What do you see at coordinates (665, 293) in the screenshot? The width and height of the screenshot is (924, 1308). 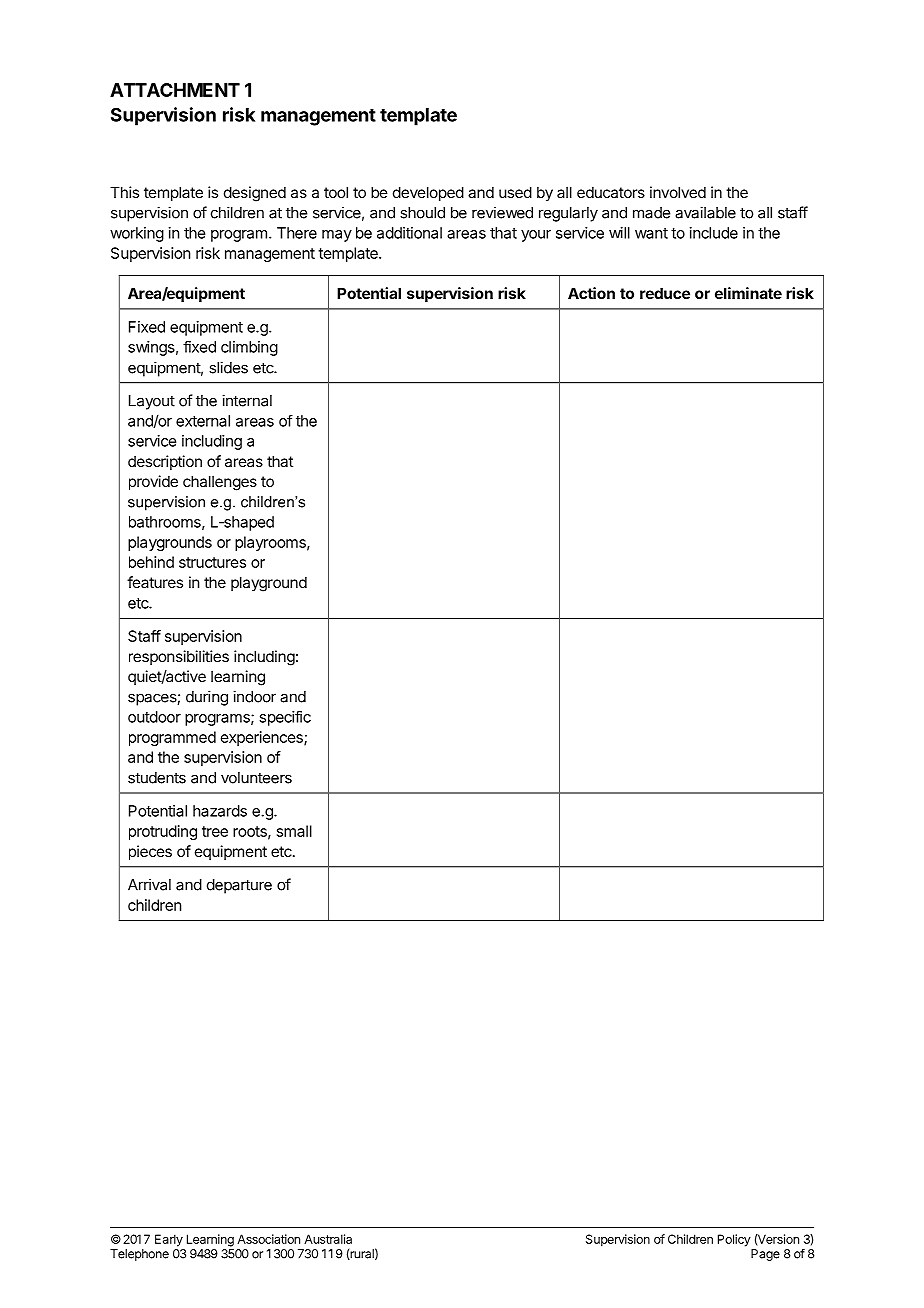 I see `reduce` at bounding box center [665, 293].
